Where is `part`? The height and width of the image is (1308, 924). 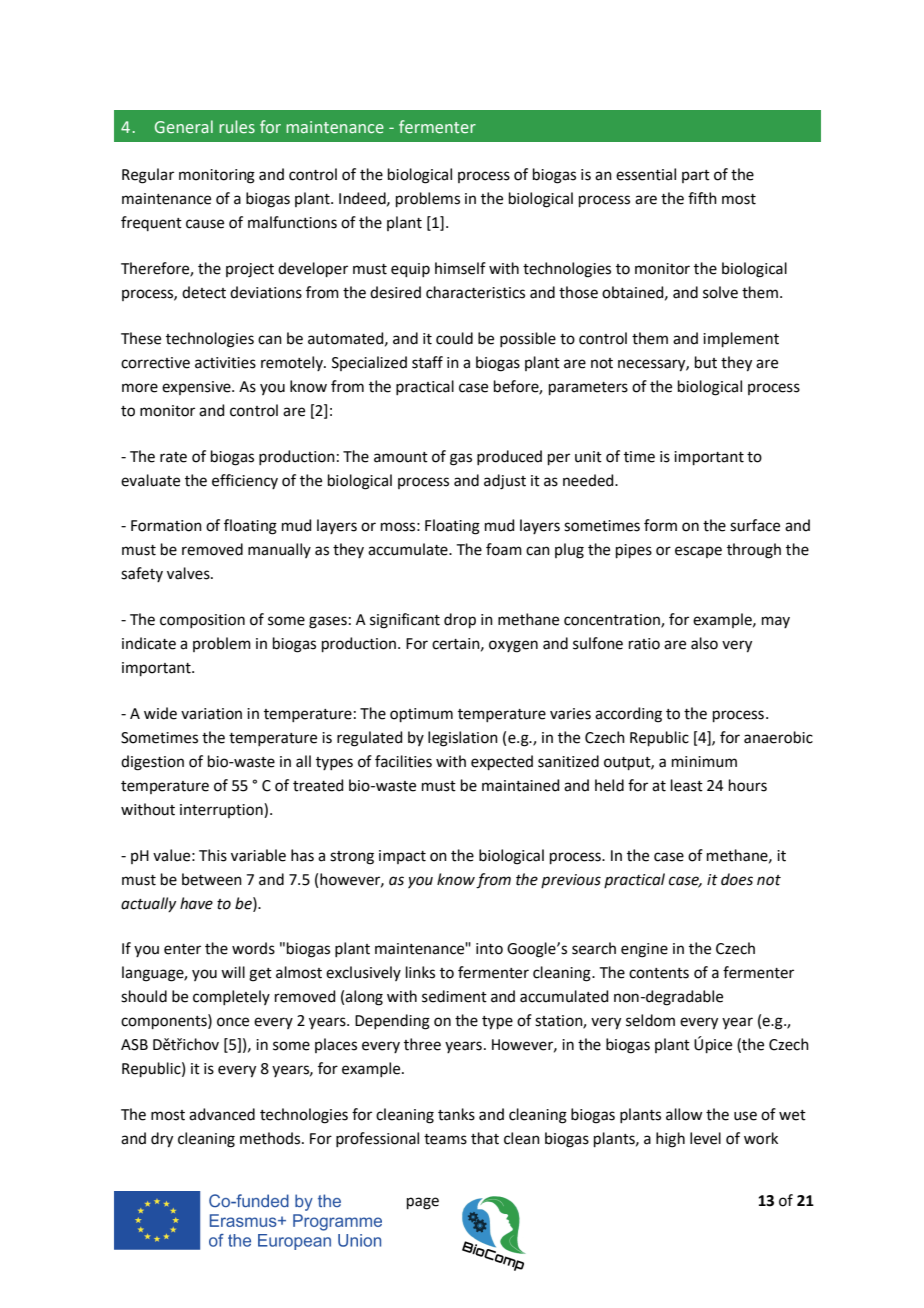
part is located at coordinates (696, 176).
